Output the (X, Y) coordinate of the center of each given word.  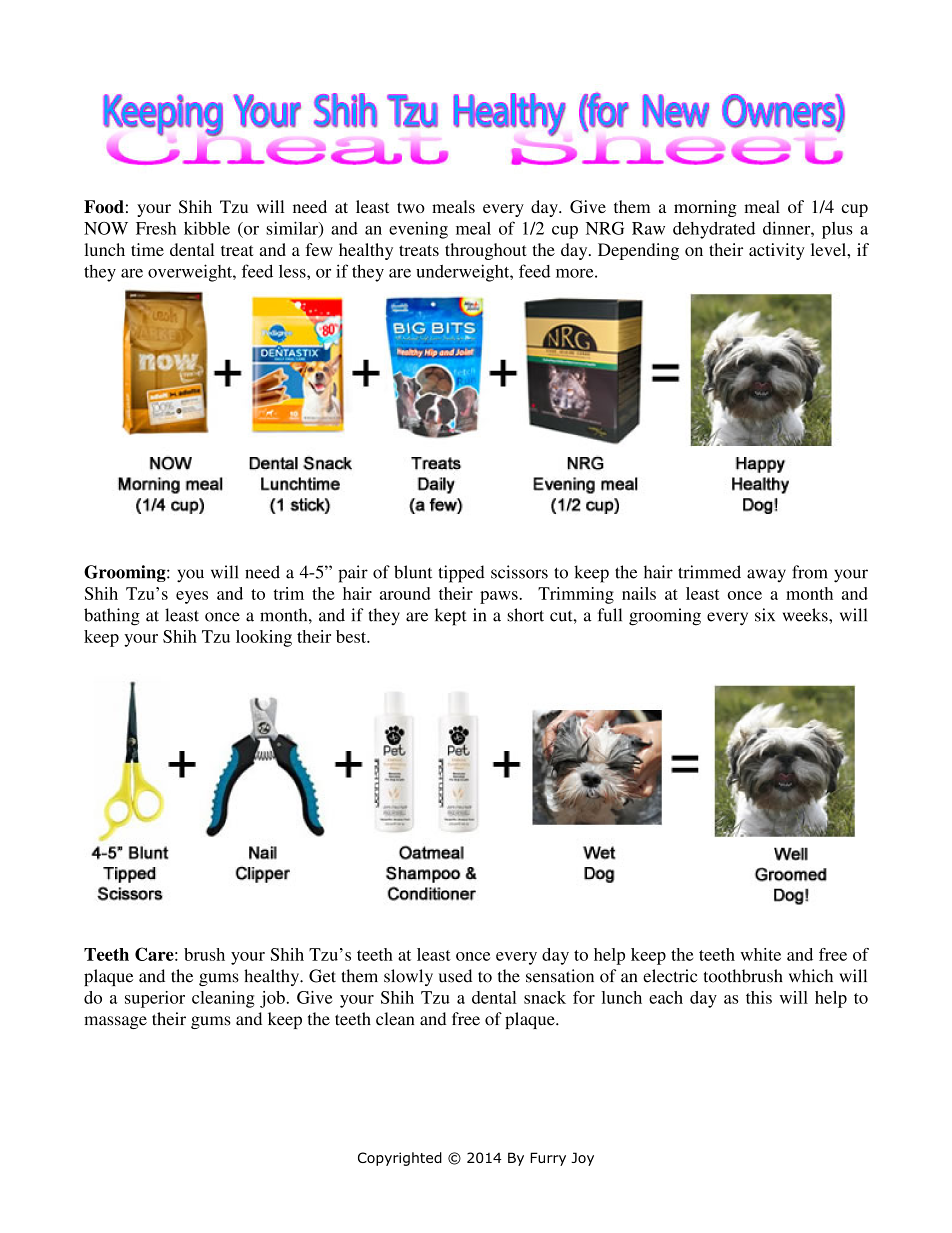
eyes (192, 597)
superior (155, 999)
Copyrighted (400, 1159)
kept (451, 617)
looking (264, 638)
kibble (207, 228)
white (761, 954)
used (455, 976)
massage (115, 1022)
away (766, 576)
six (765, 615)
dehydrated (714, 230)
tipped (461, 574)
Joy (582, 1159)
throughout (485, 251)
